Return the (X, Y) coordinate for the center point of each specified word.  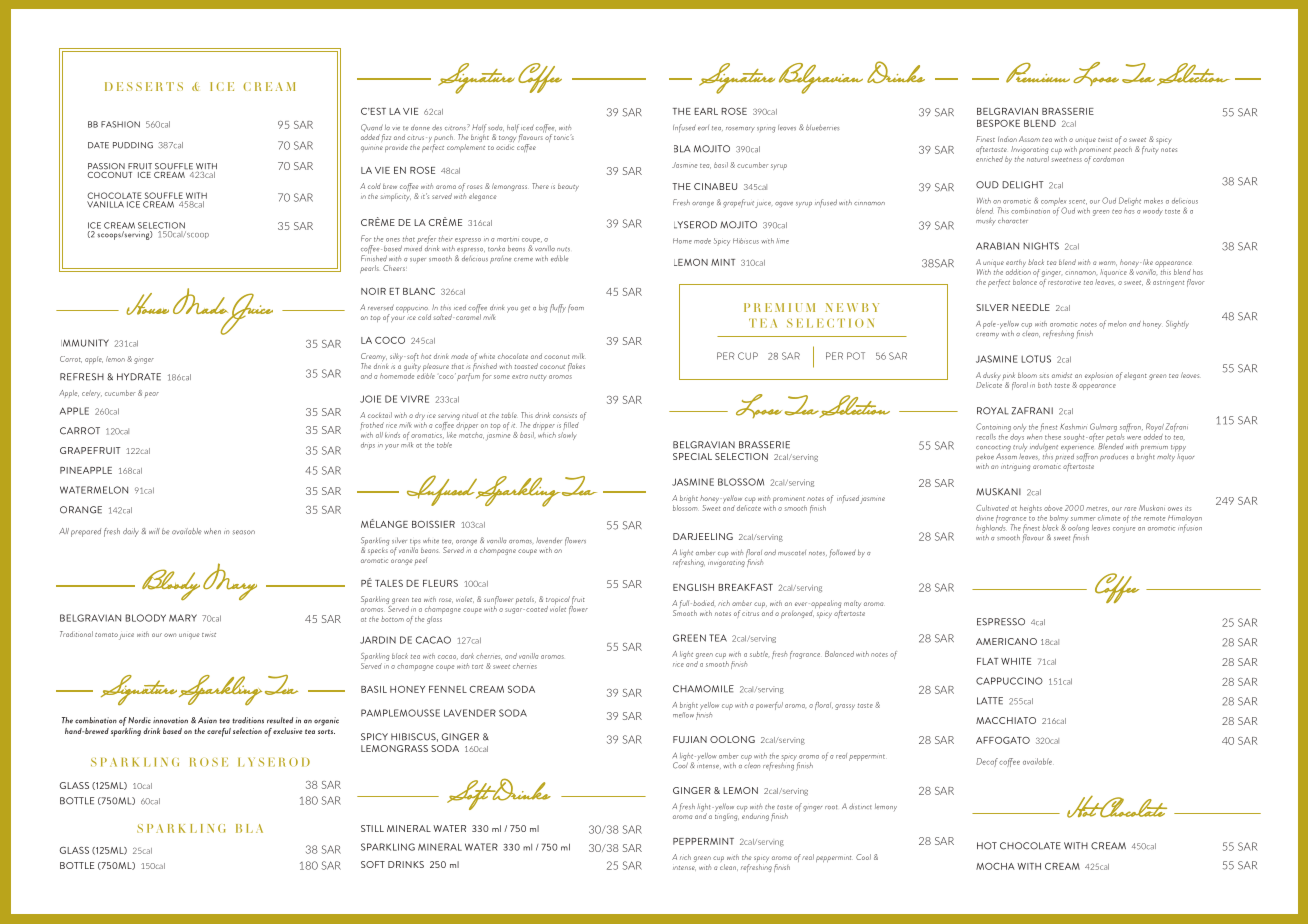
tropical (558, 601)
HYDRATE (139, 377)
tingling (727, 816)
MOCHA (995, 866)
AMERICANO (1006, 641)
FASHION (120, 124)
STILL (372, 828)
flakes (576, 367)
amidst (1062, 375)
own (170, 635)
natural (1038, 157)
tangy (507, 139)
